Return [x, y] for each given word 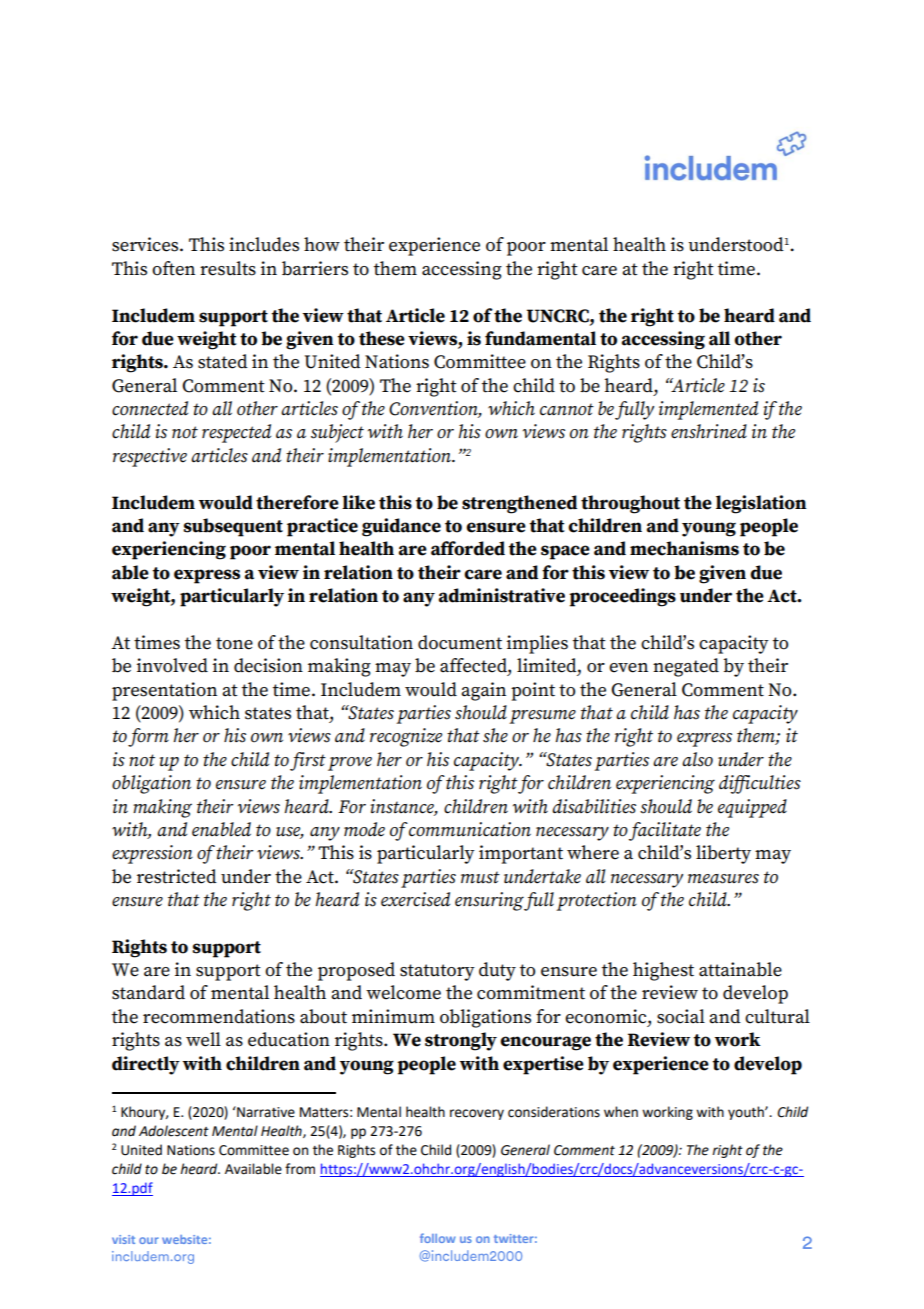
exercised [415, 899]
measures [723, 879]
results [228, 268]
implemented [708, 410]
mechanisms [684, 548]
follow [438, 1238]
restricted [177, 876]
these [382, 338]
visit [123, 1239]
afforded [468, 548]
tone [234, 643]
